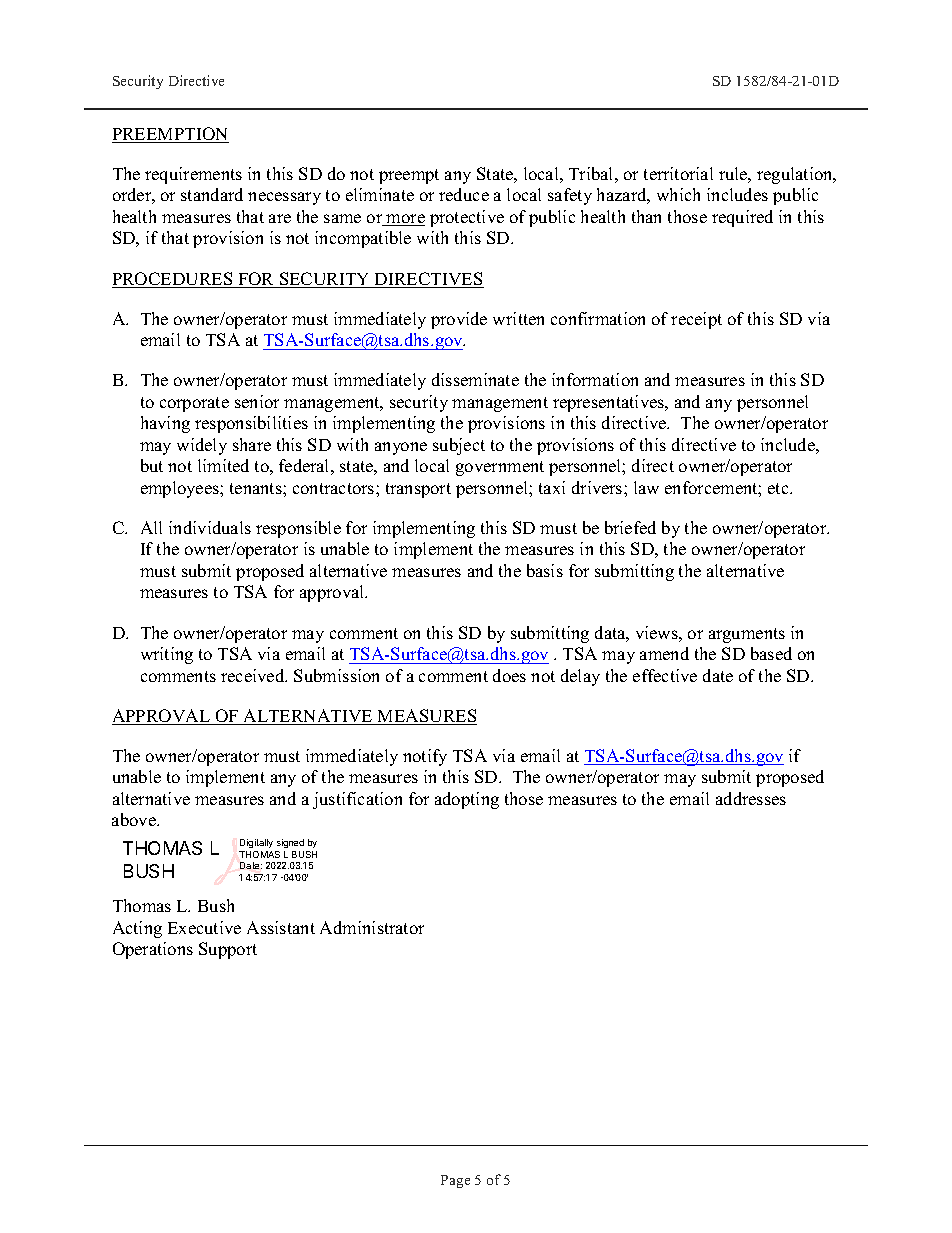 This screenshot has height=1233, width=952. What do you see at coordinates (254, 675) in the screenshot?
I see `received` at bounding box center [254, 675].
